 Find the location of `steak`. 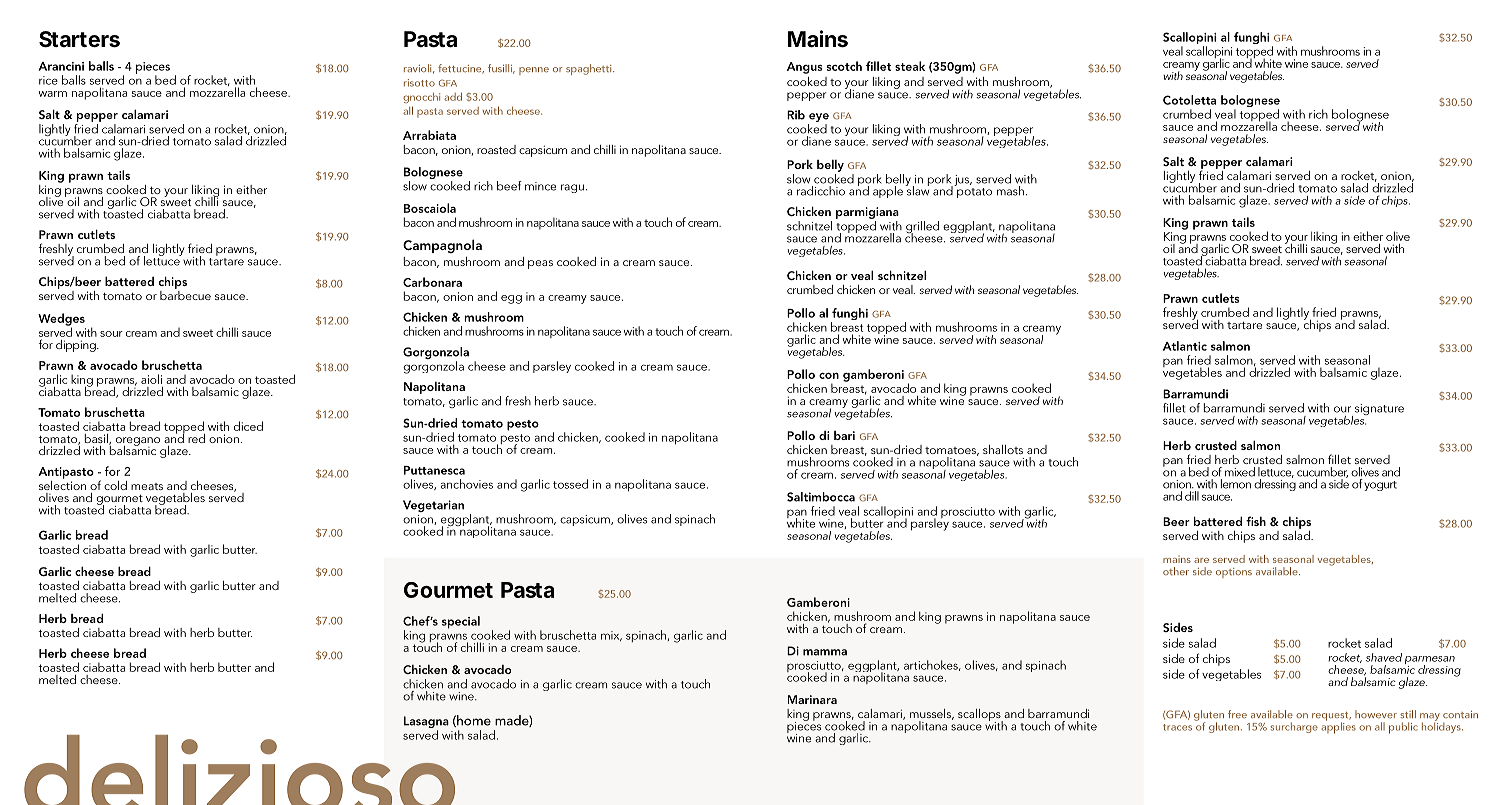

steak is located at coordinates (910, 66).
